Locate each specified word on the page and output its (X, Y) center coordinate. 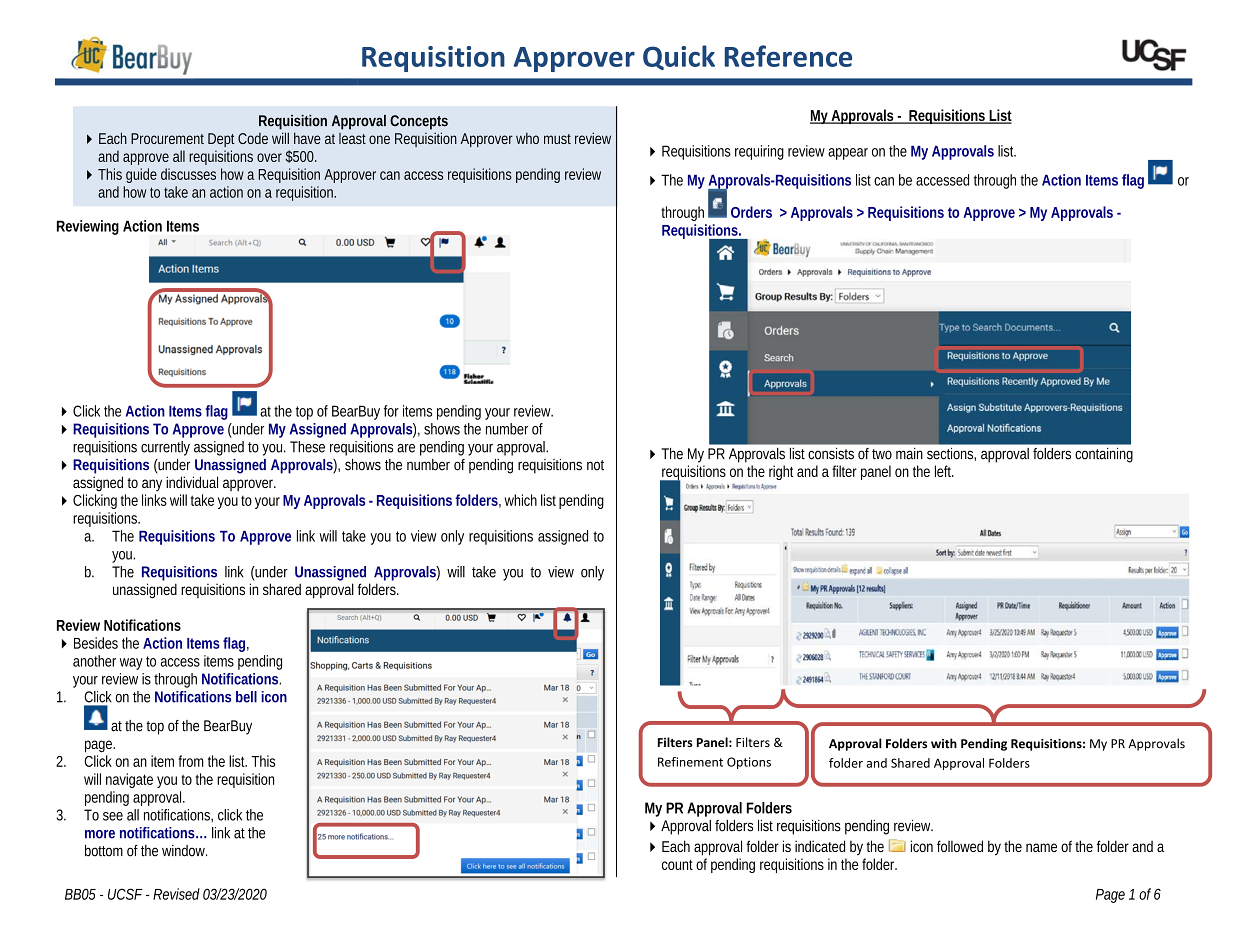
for (391, 411)
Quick (679, 57)
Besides (96, 643)
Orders (751, 212)
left (944, 471)
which (521, 500)
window (184, 851)
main (909, 453)
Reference (788, 56)
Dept (221, 140)
